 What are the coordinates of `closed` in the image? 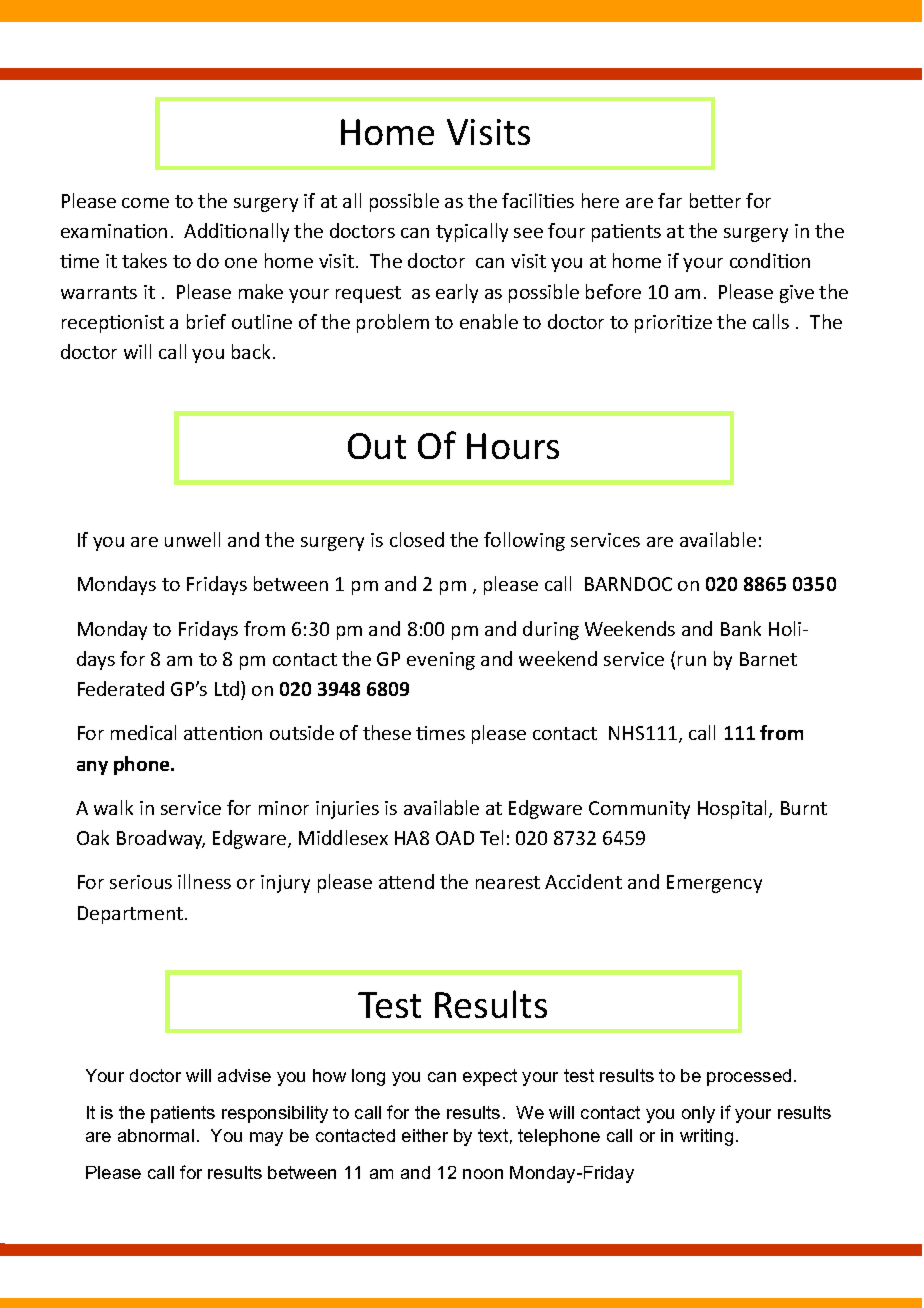 It's located at (417, 539).
